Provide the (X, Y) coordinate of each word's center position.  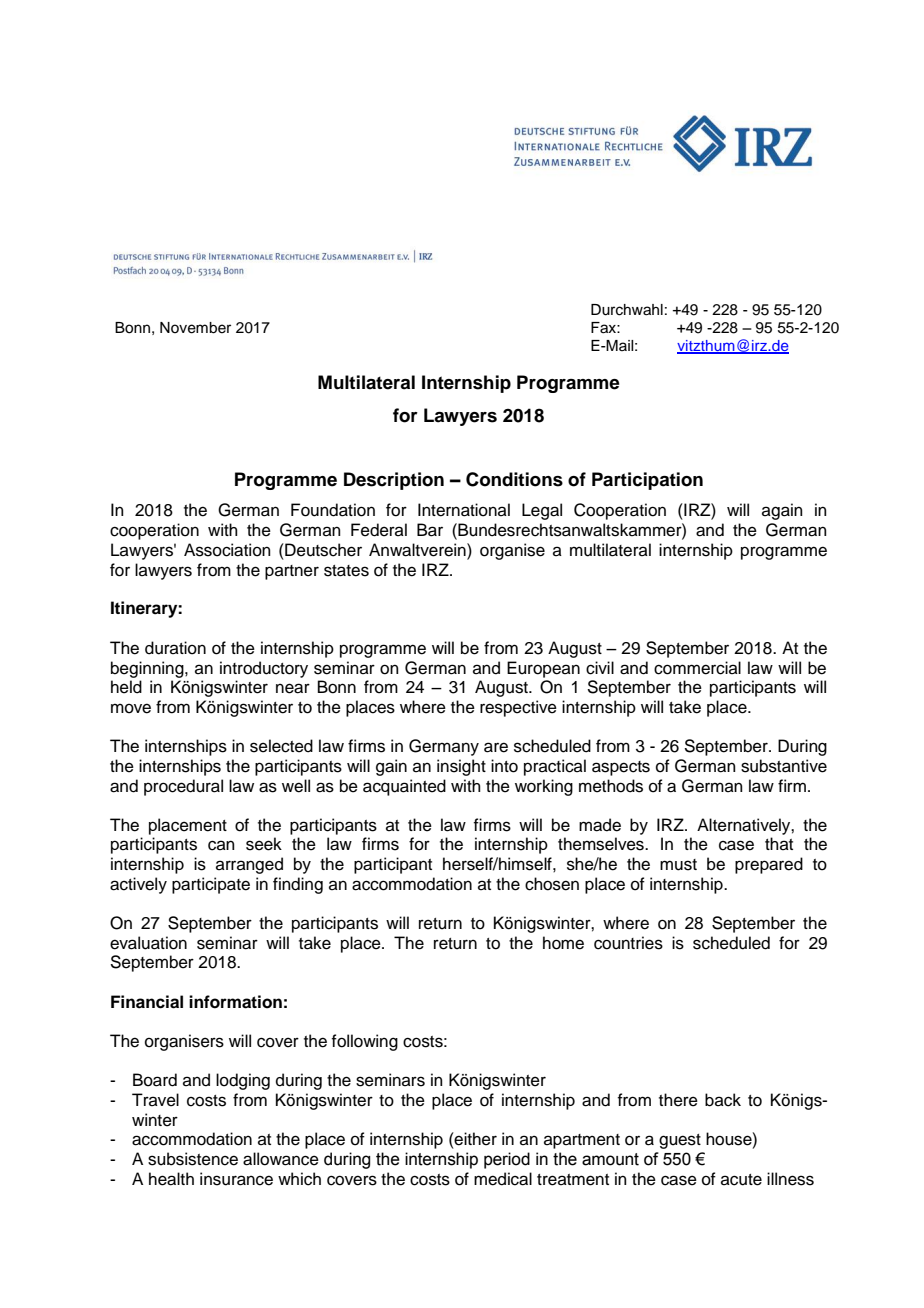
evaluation (148, 943)
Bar (430, 530)
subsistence (193, 1159)
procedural (183, 787)
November (195, 328)
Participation (647, 481)
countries (628, 943)
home (563, 943)
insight (461, 767)
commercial (697, 668)
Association (227, 550)
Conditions (514, 479)
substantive (784, 766)
